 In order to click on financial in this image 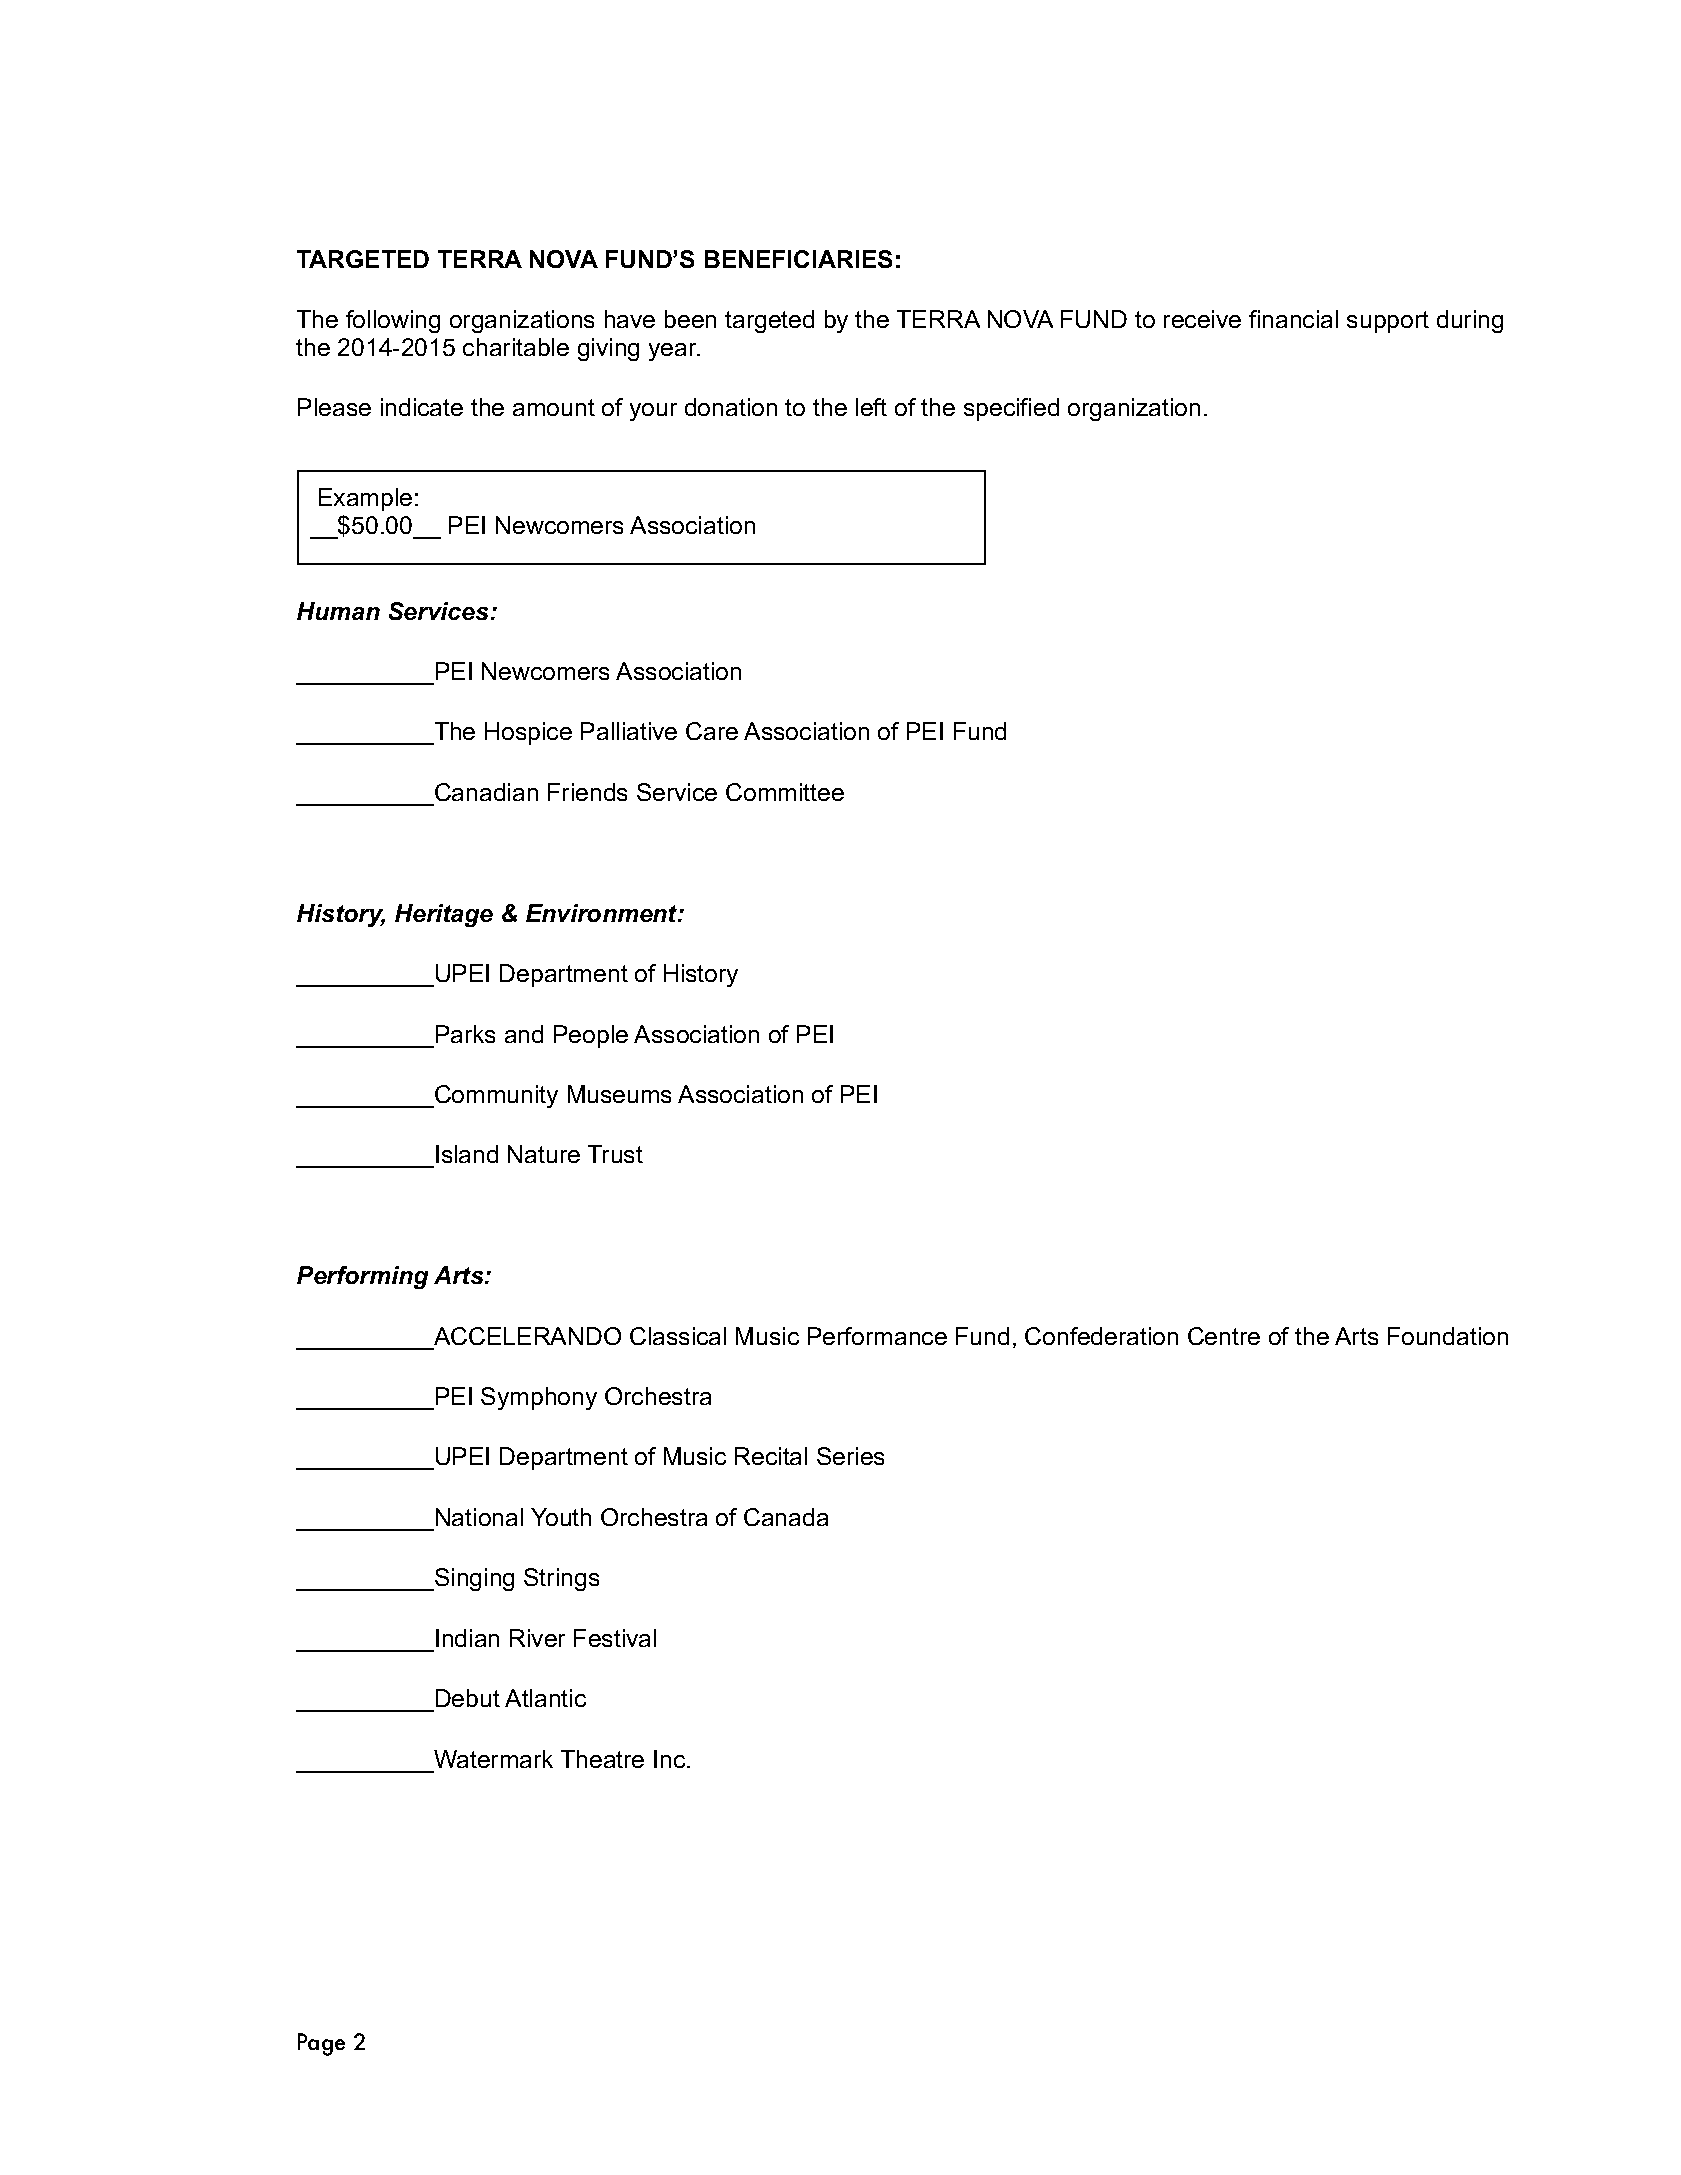, I will do `click(1293, 319)`.
